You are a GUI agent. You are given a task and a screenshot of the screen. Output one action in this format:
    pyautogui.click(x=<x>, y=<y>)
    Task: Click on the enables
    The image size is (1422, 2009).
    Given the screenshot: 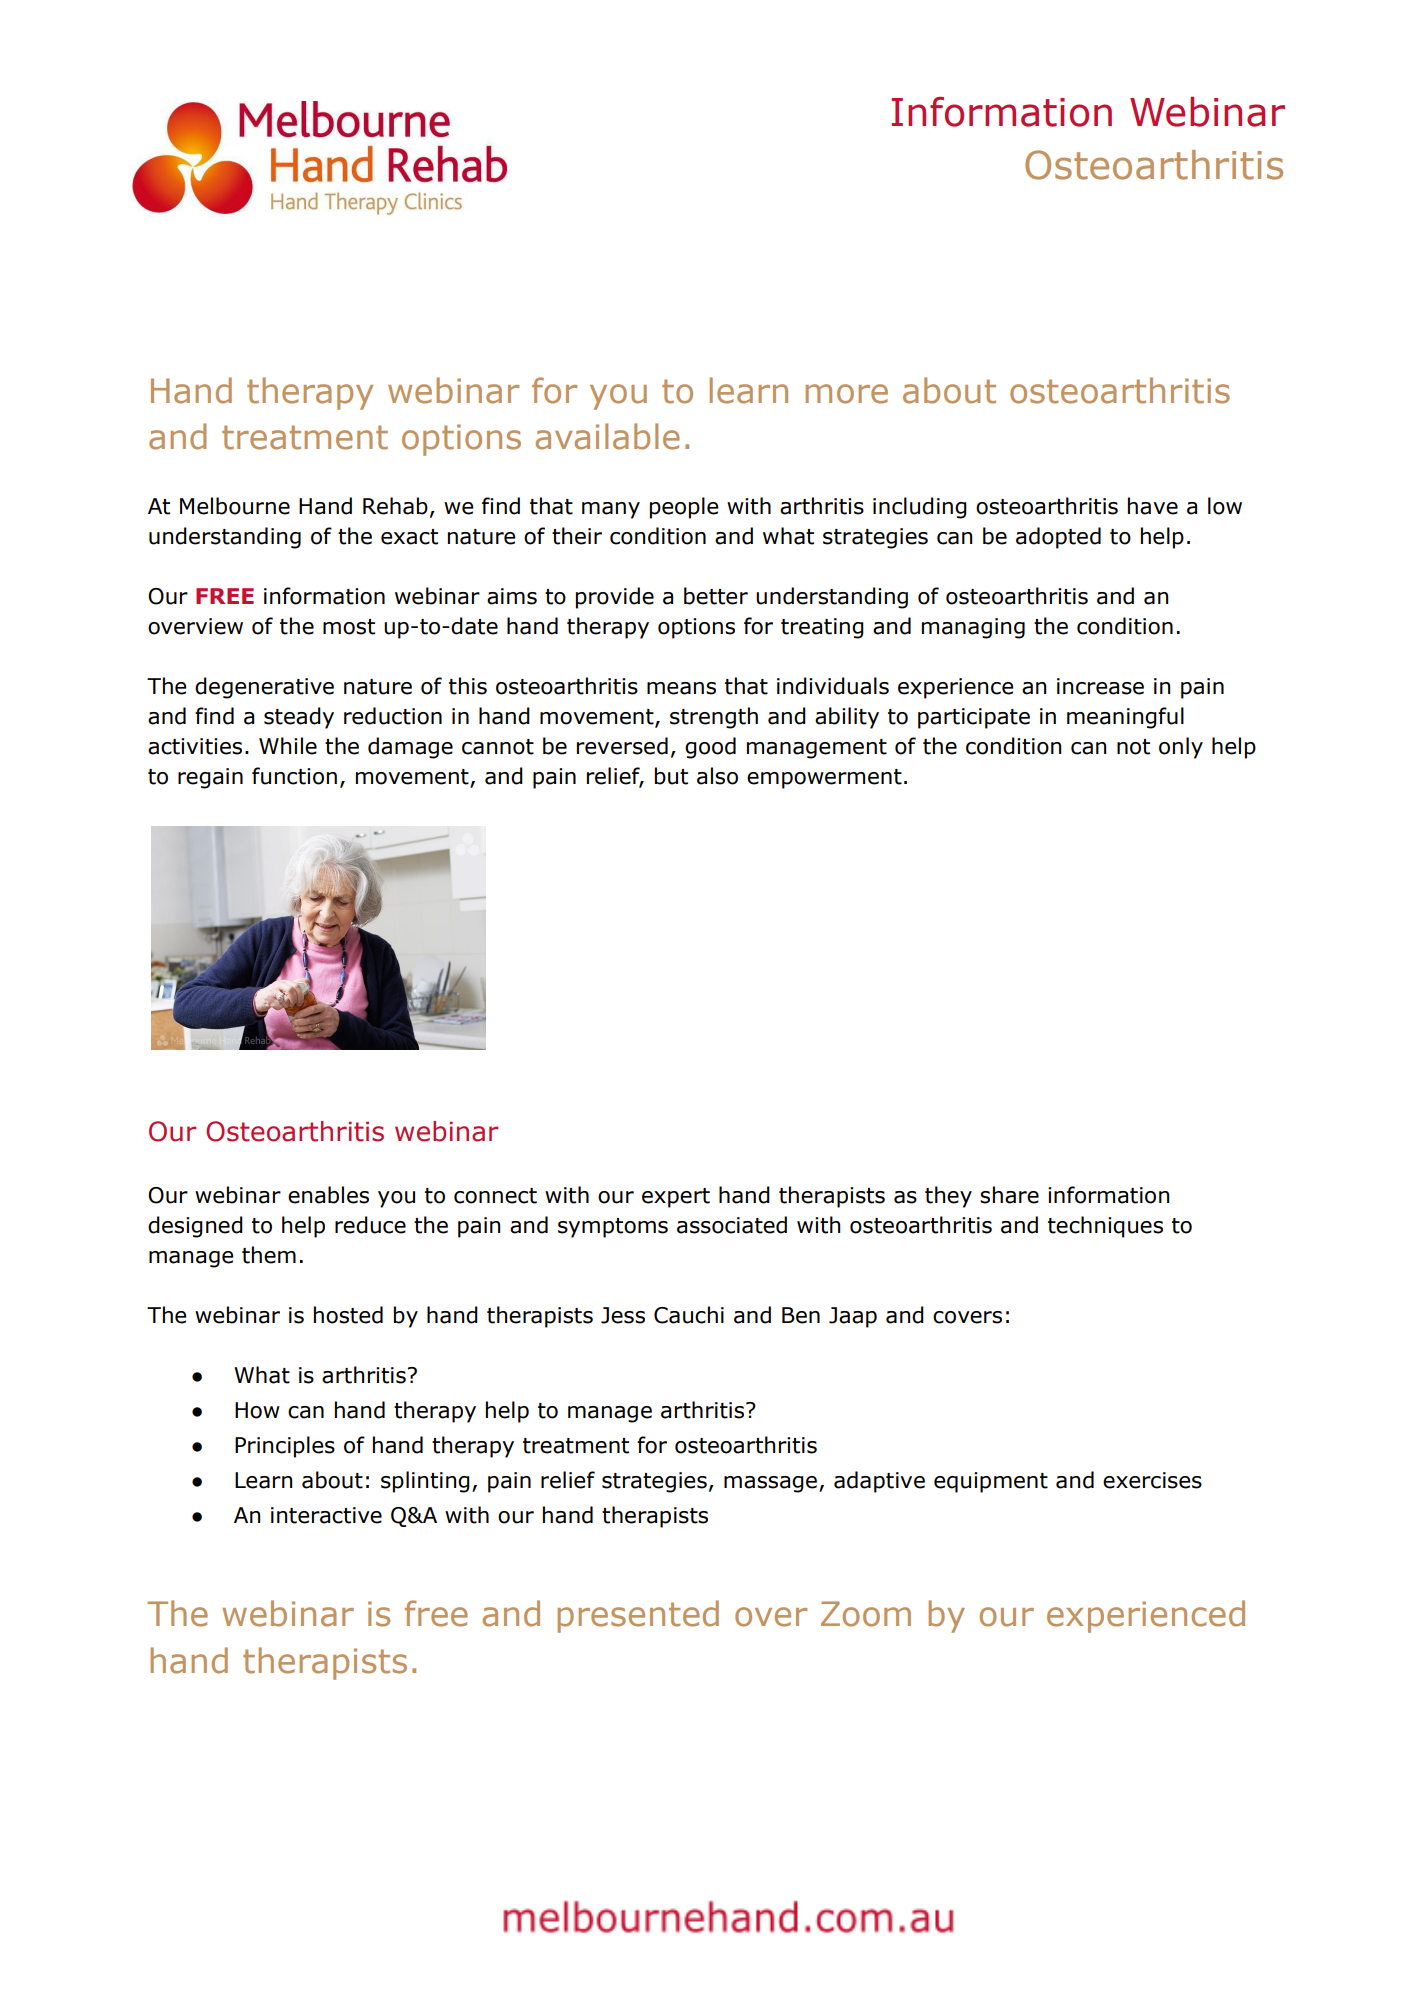 What is the action you would take?
    pyautogui.click(x=328, y=1195)
